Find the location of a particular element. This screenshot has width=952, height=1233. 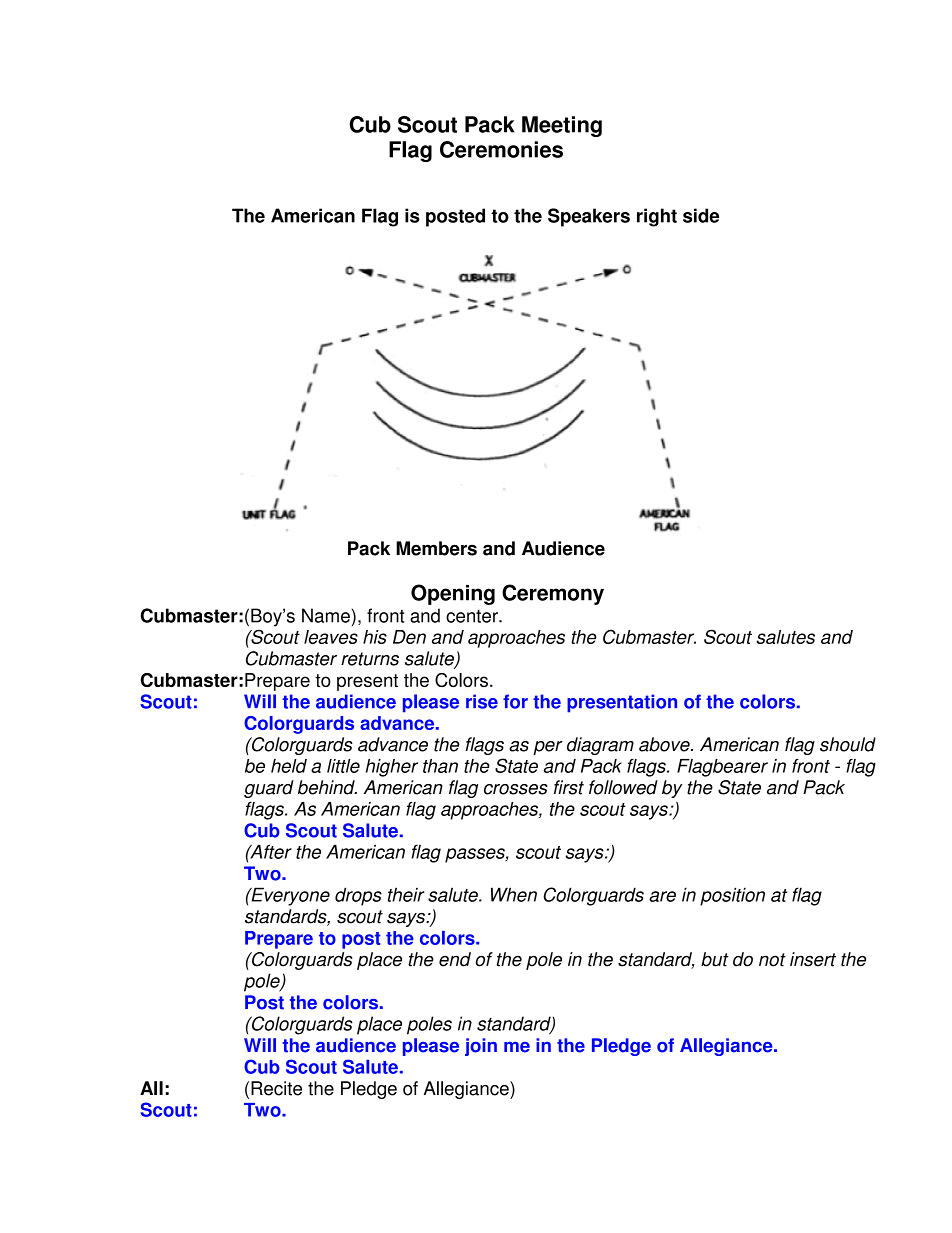

side is located at coordinates (701, 215).
